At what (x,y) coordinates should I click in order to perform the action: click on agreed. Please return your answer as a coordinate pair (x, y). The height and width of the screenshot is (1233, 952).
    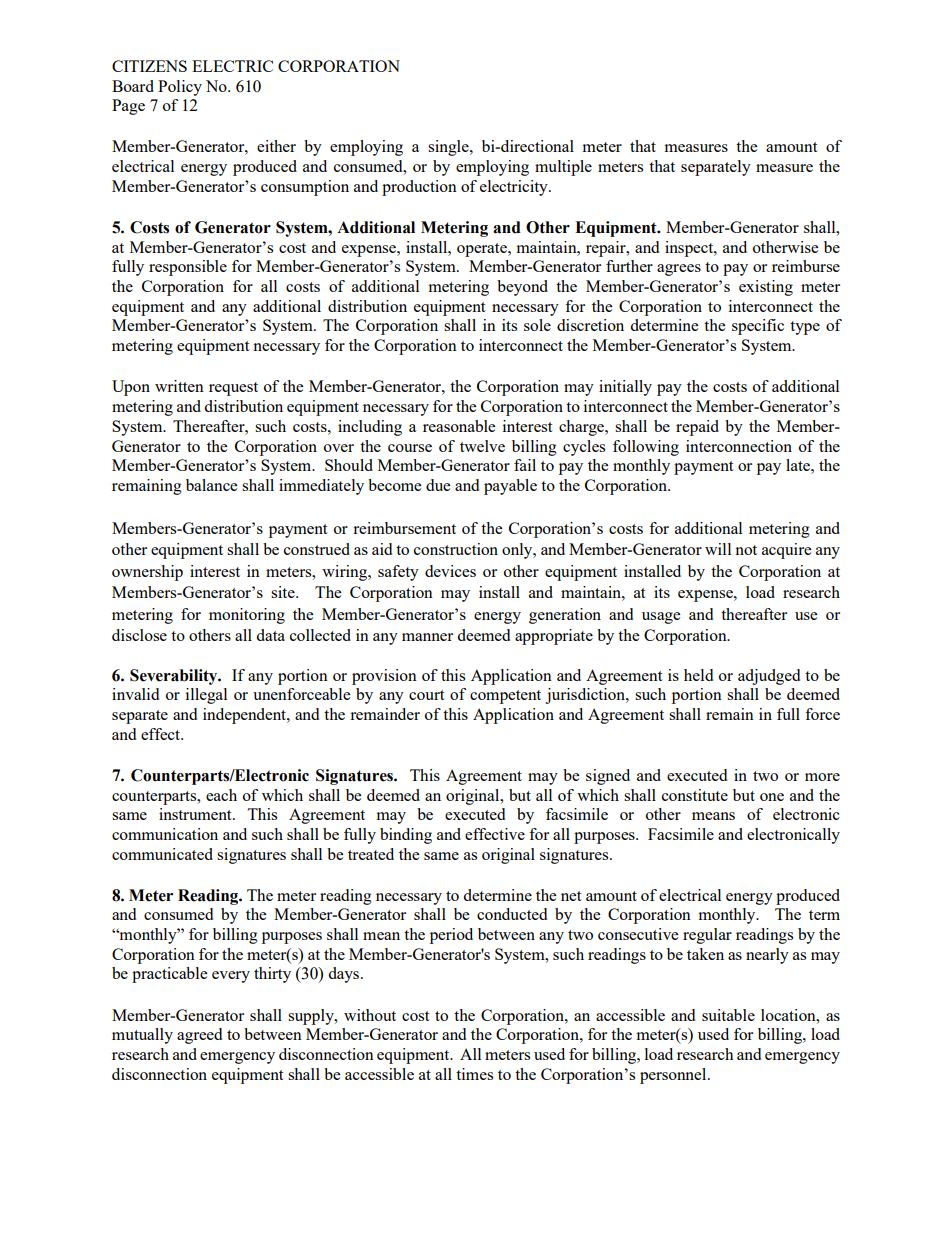
    Looking at the image, I should click on (199, 1036).
